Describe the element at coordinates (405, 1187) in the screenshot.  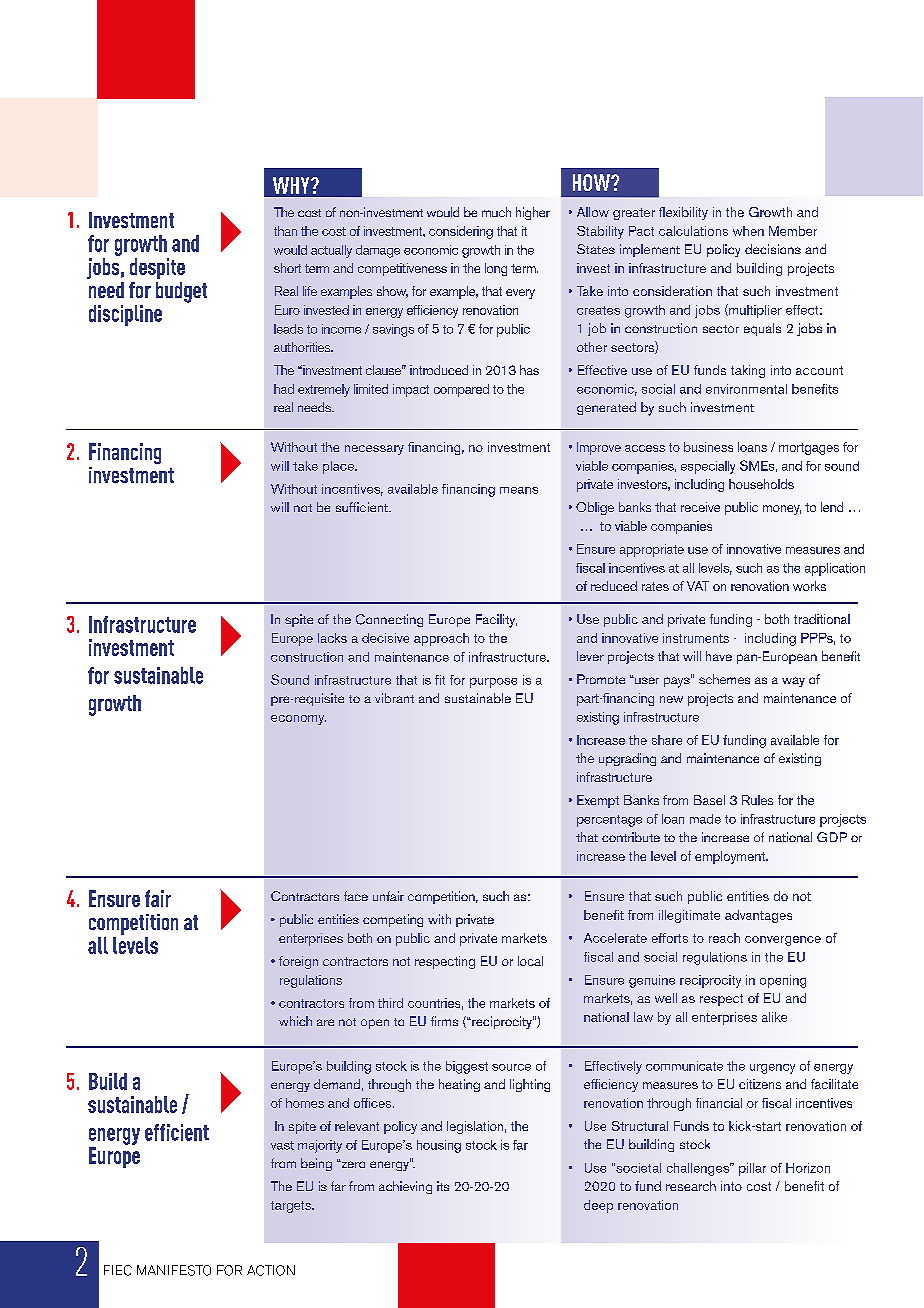
I see `achieving` at that location.
